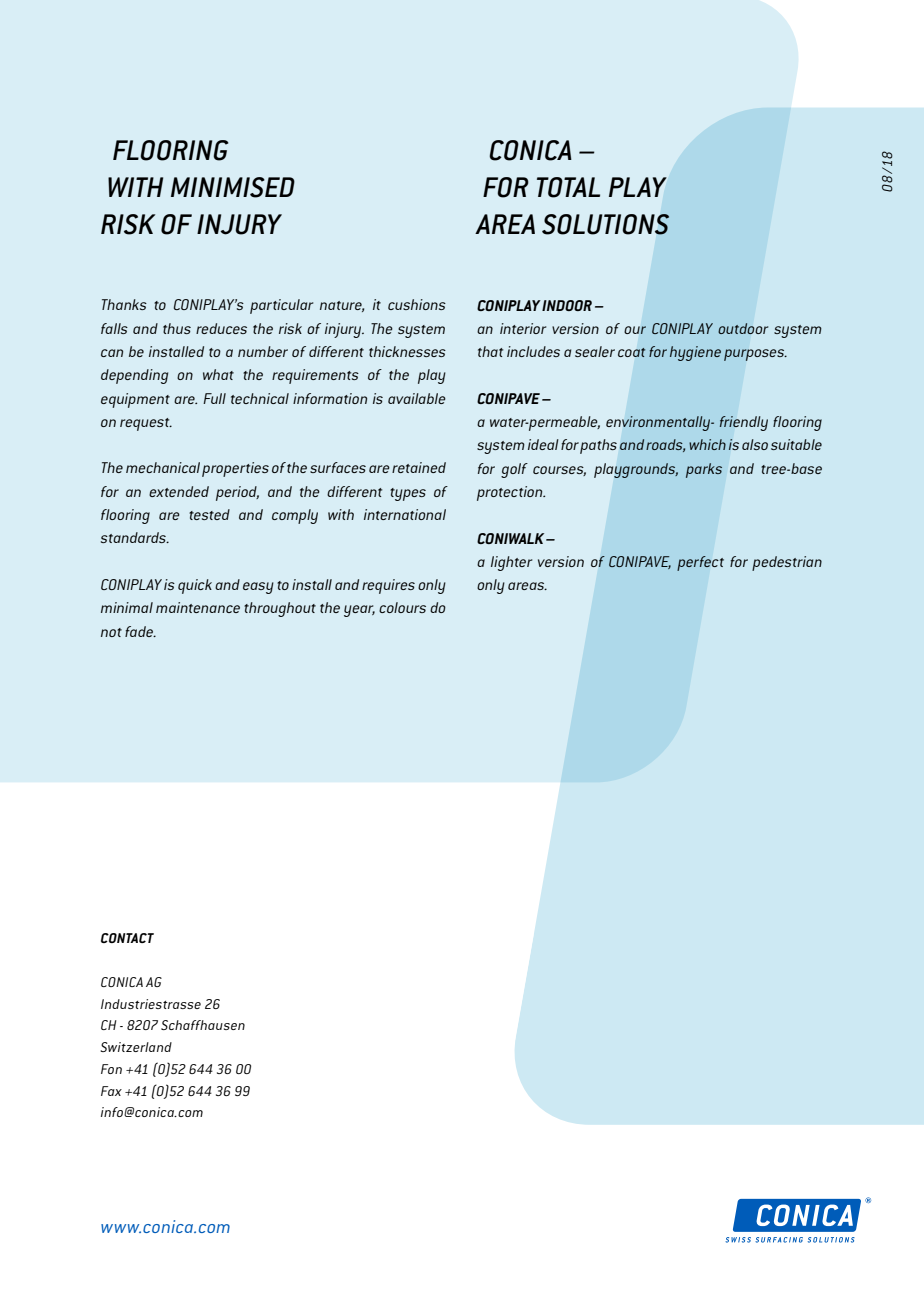  Describe the element at coordinates (408, 494) in the page. I see `types` at that location.
